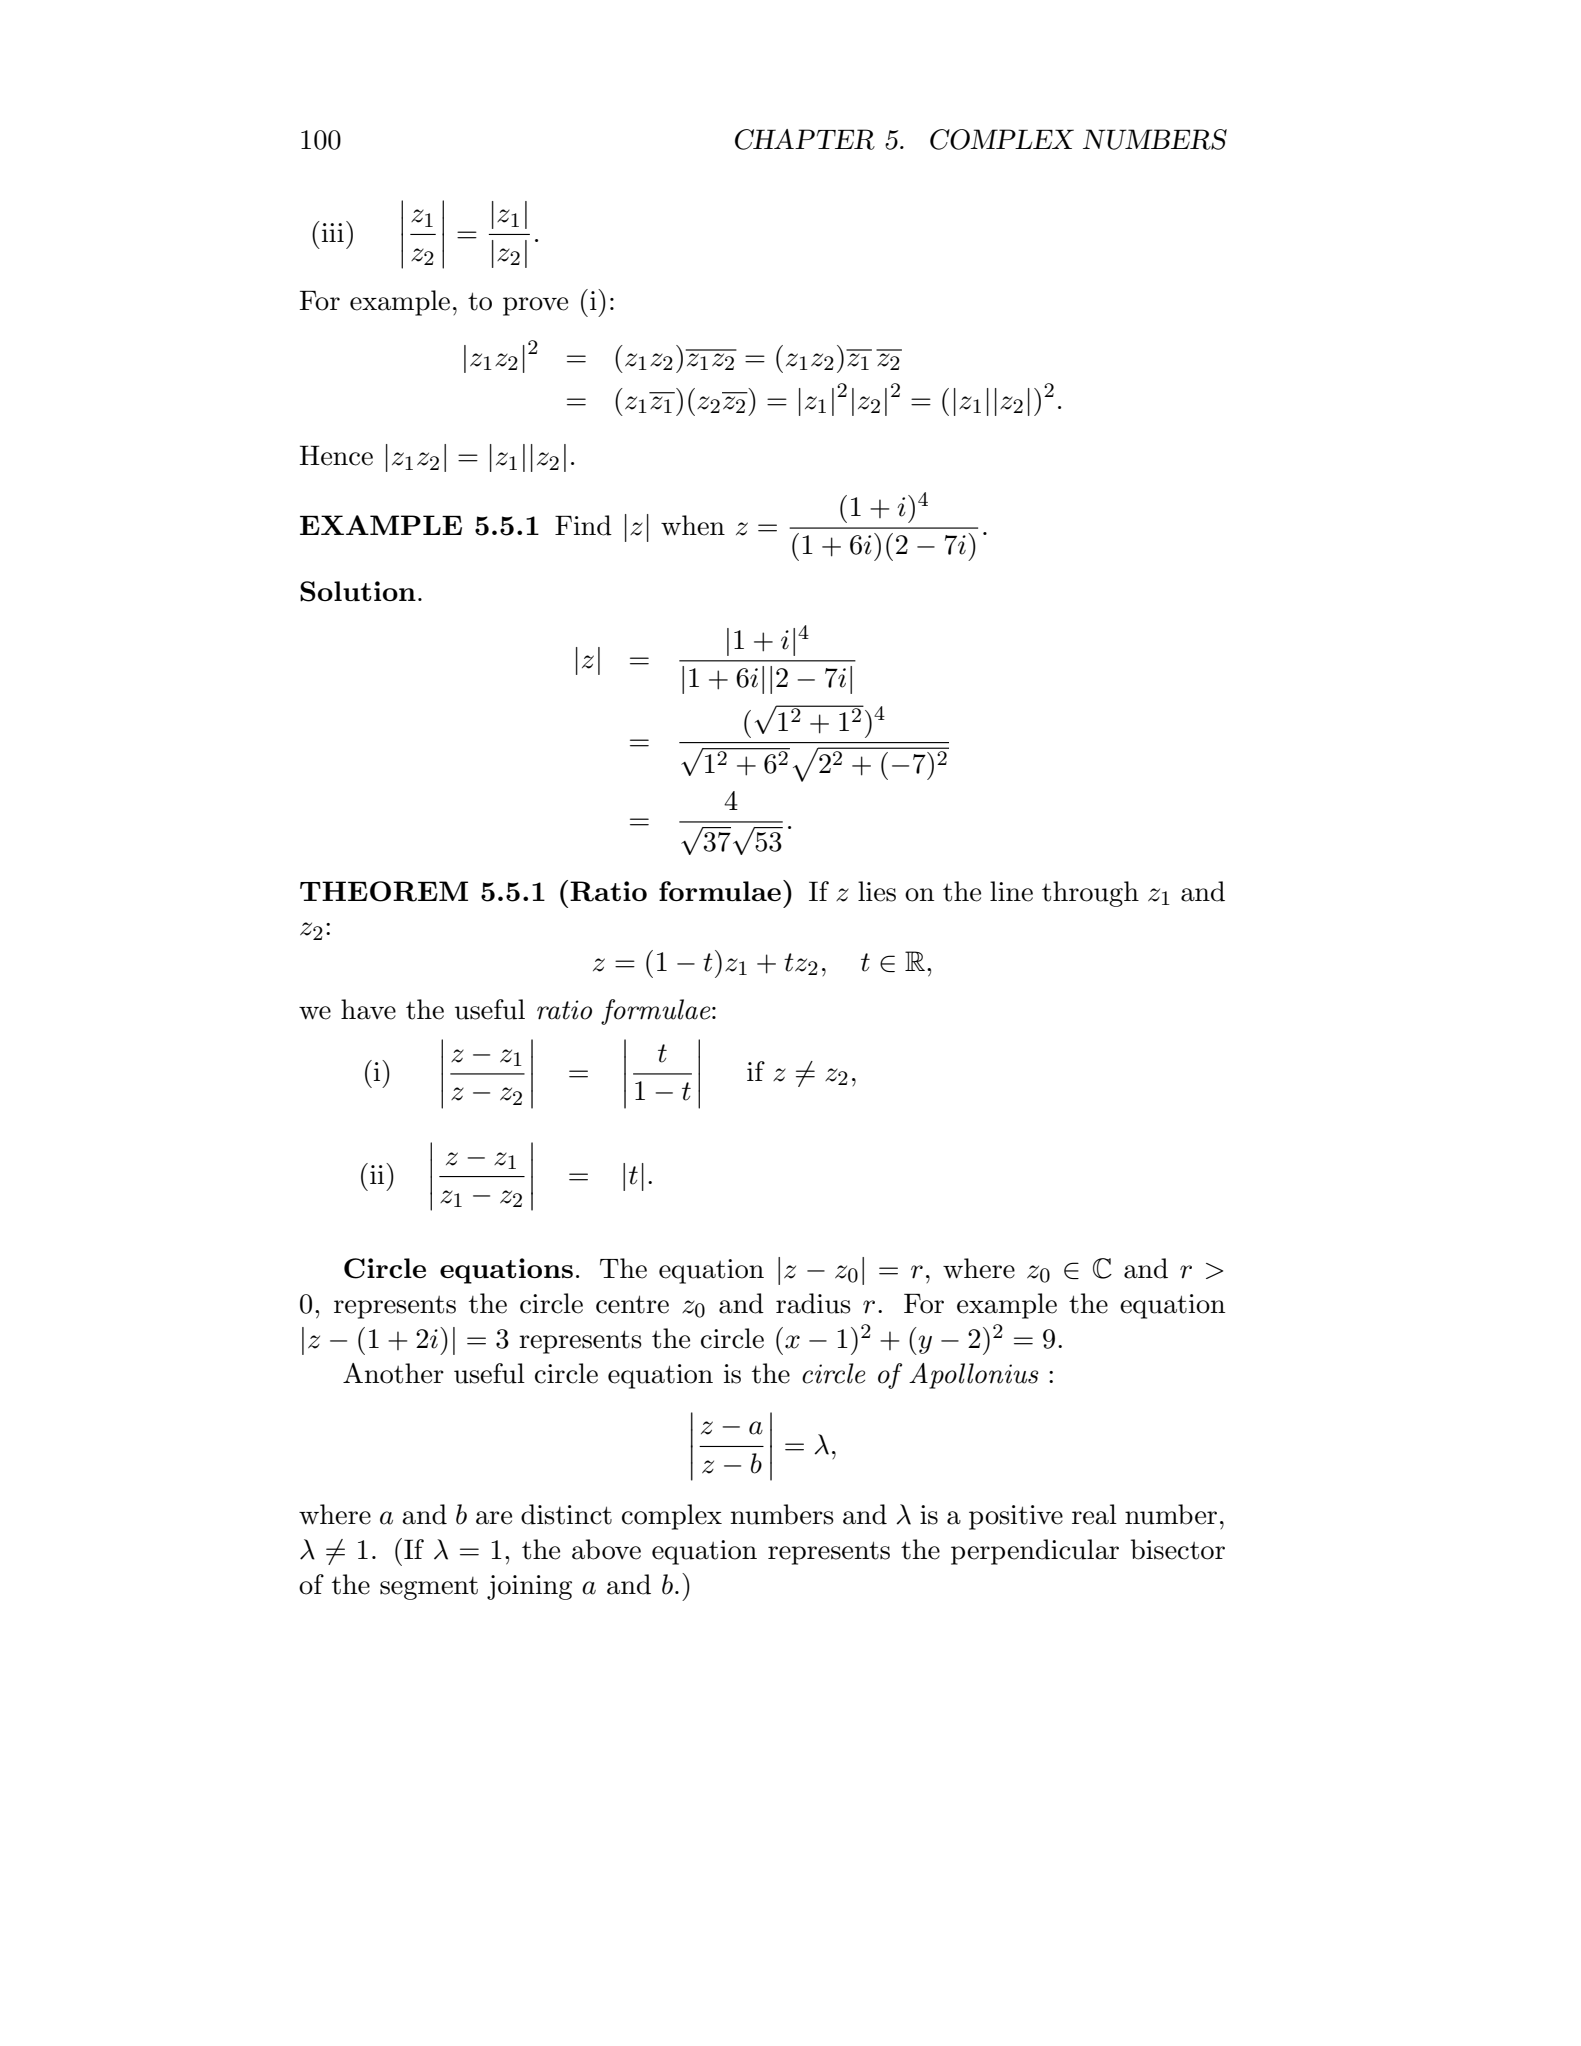 The width and height of the document is (1581, 2046). What do you see at coordinates (429, 1588) in the document?
I see `segment` at bounding box center [429, 1588].
